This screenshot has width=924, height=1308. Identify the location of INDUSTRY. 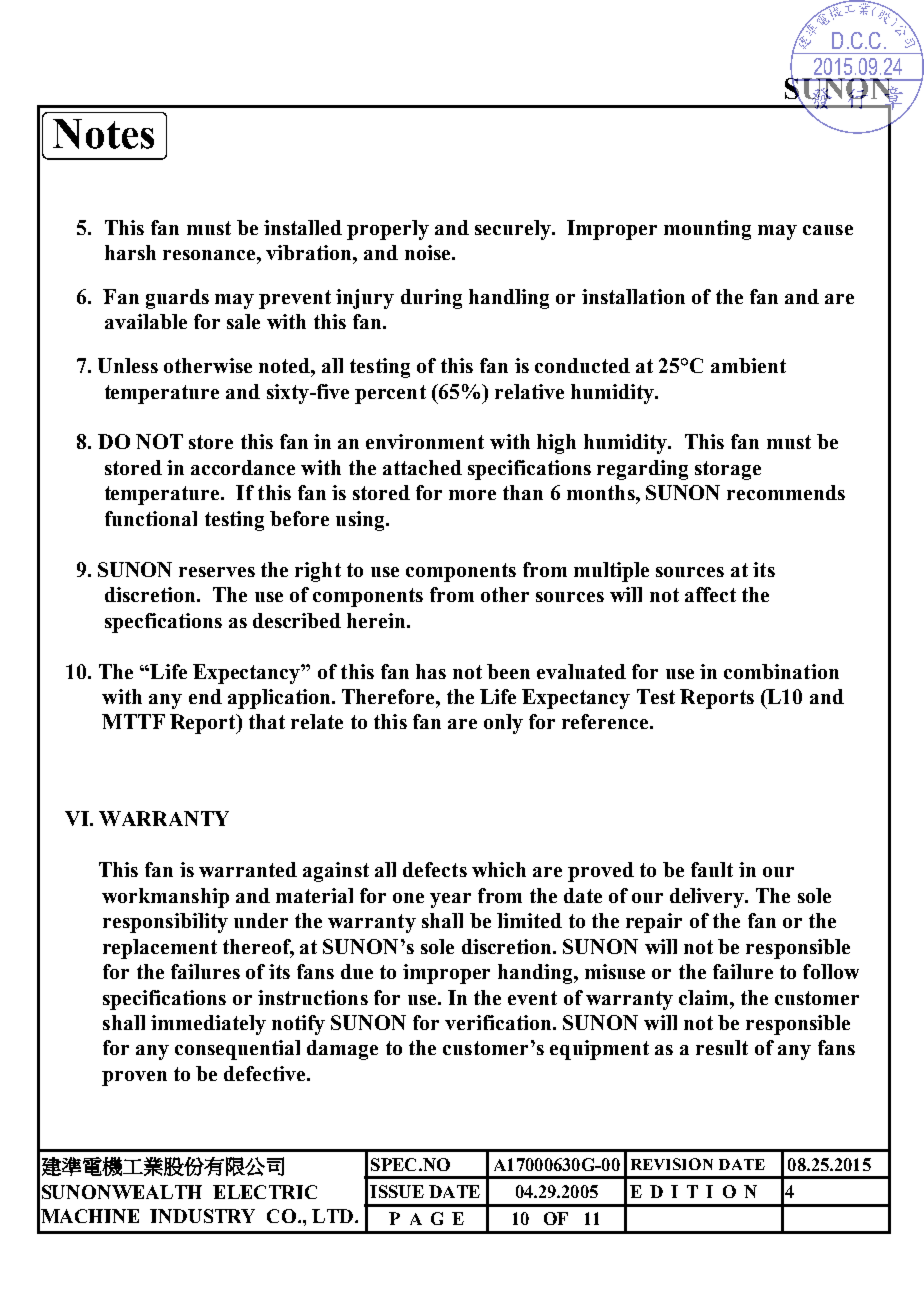
(202, 1216).
